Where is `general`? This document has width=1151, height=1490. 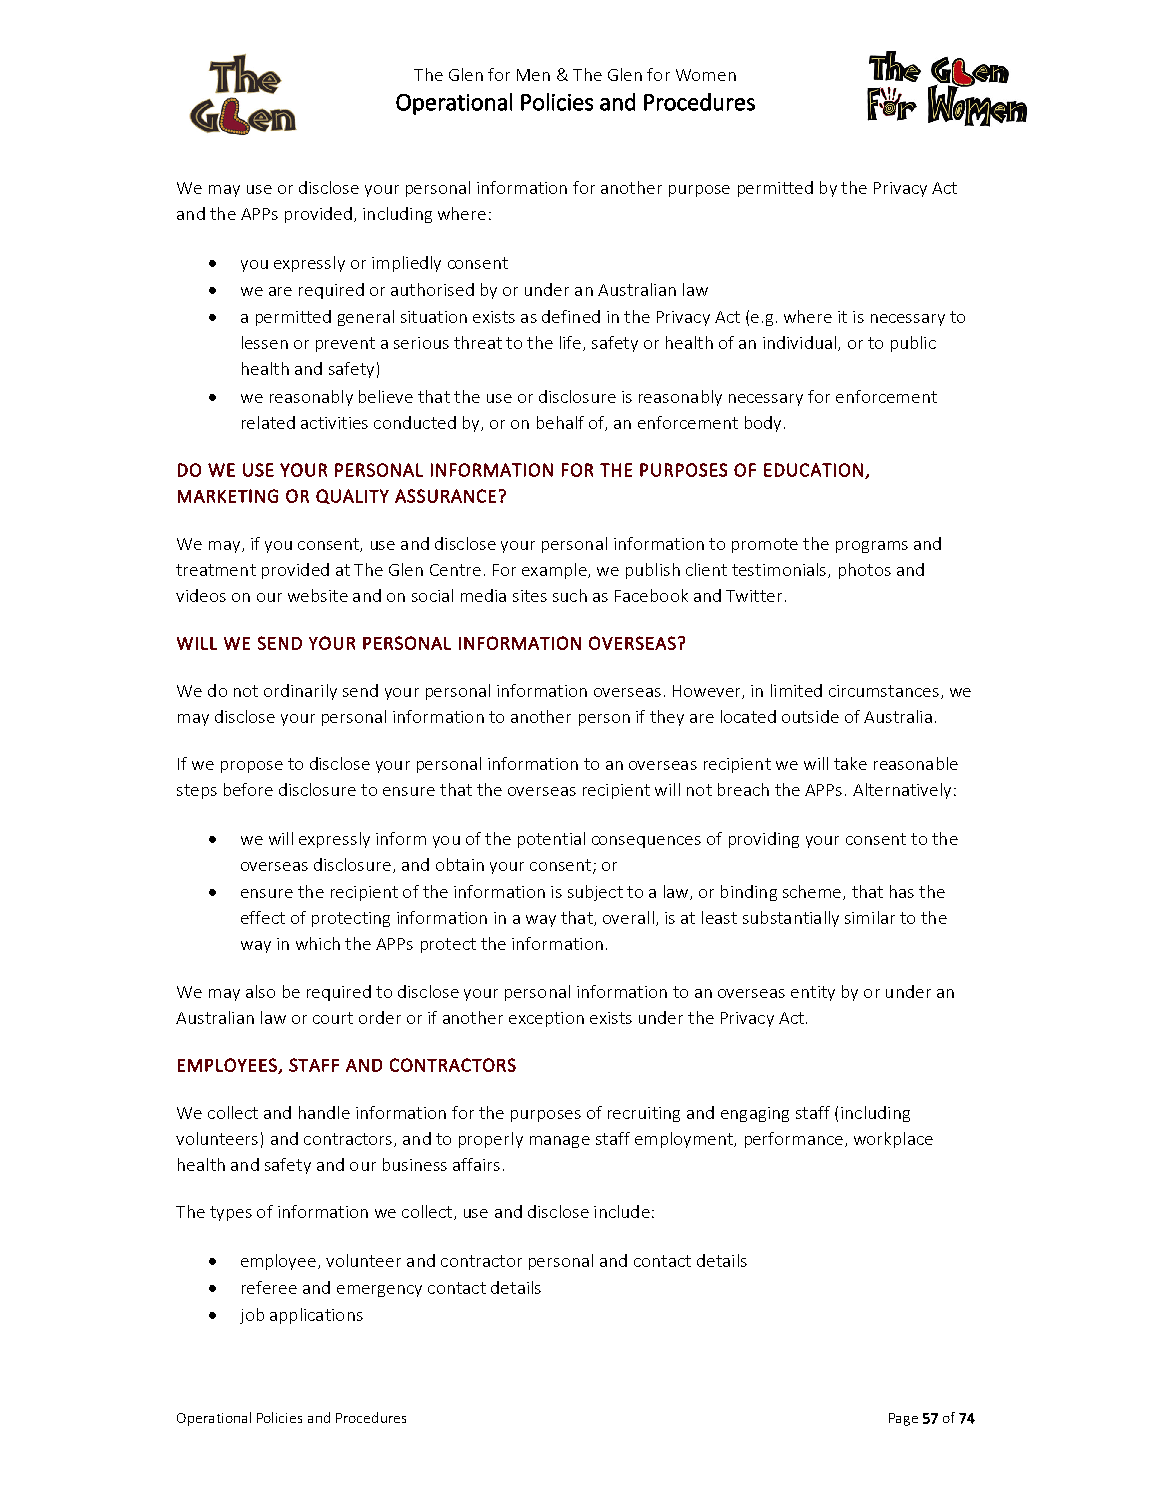
general is located at coordinates (366, 318).
